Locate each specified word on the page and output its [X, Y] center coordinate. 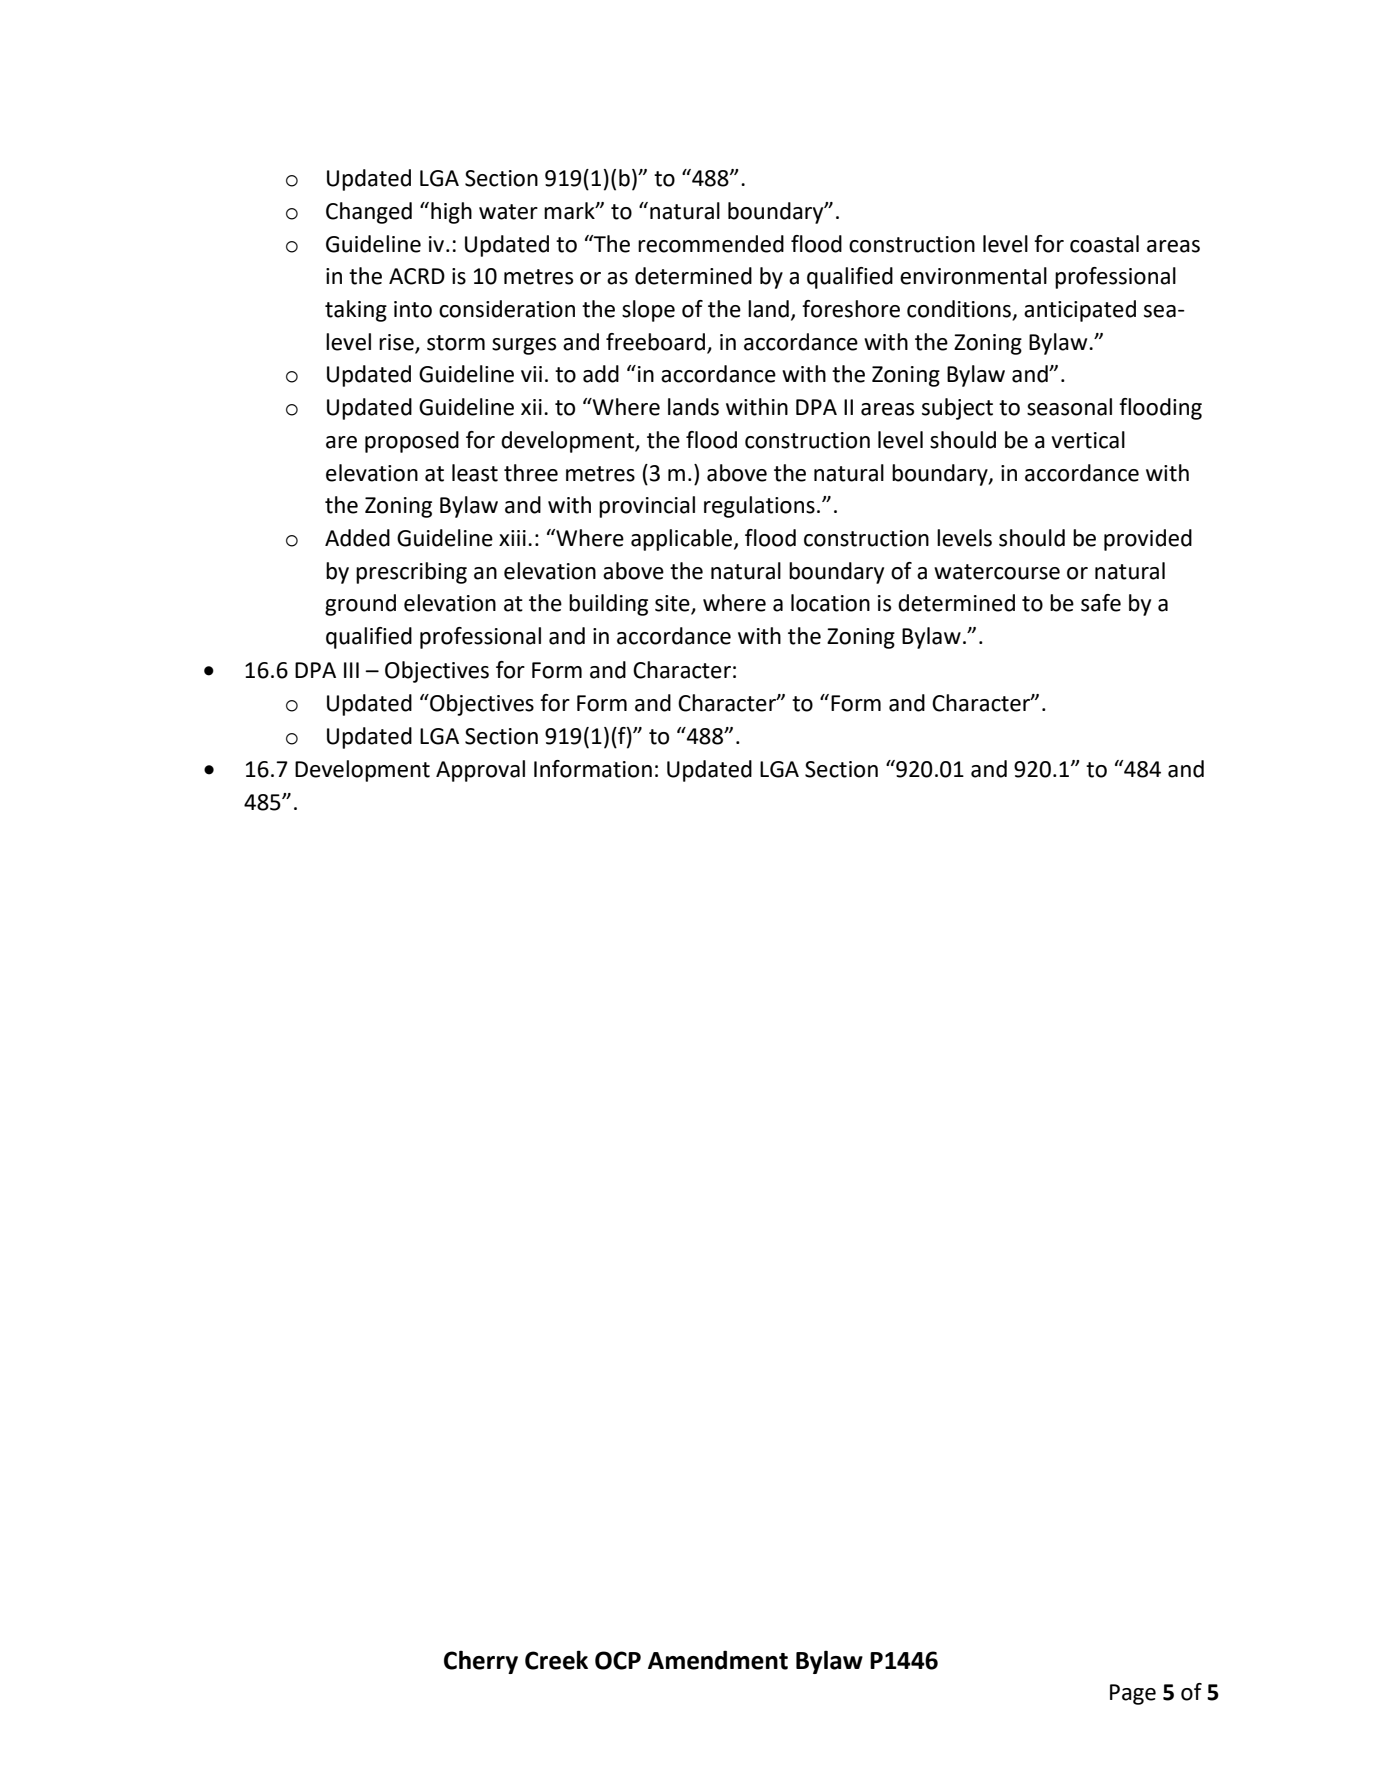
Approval [480, 771]
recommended [711, 244]
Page [1133, 1694]
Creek [556, 1660]
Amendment [718, 1660]
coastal [1104, 244]
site [673, 604]
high [451, 213]
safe [1101, 603]
